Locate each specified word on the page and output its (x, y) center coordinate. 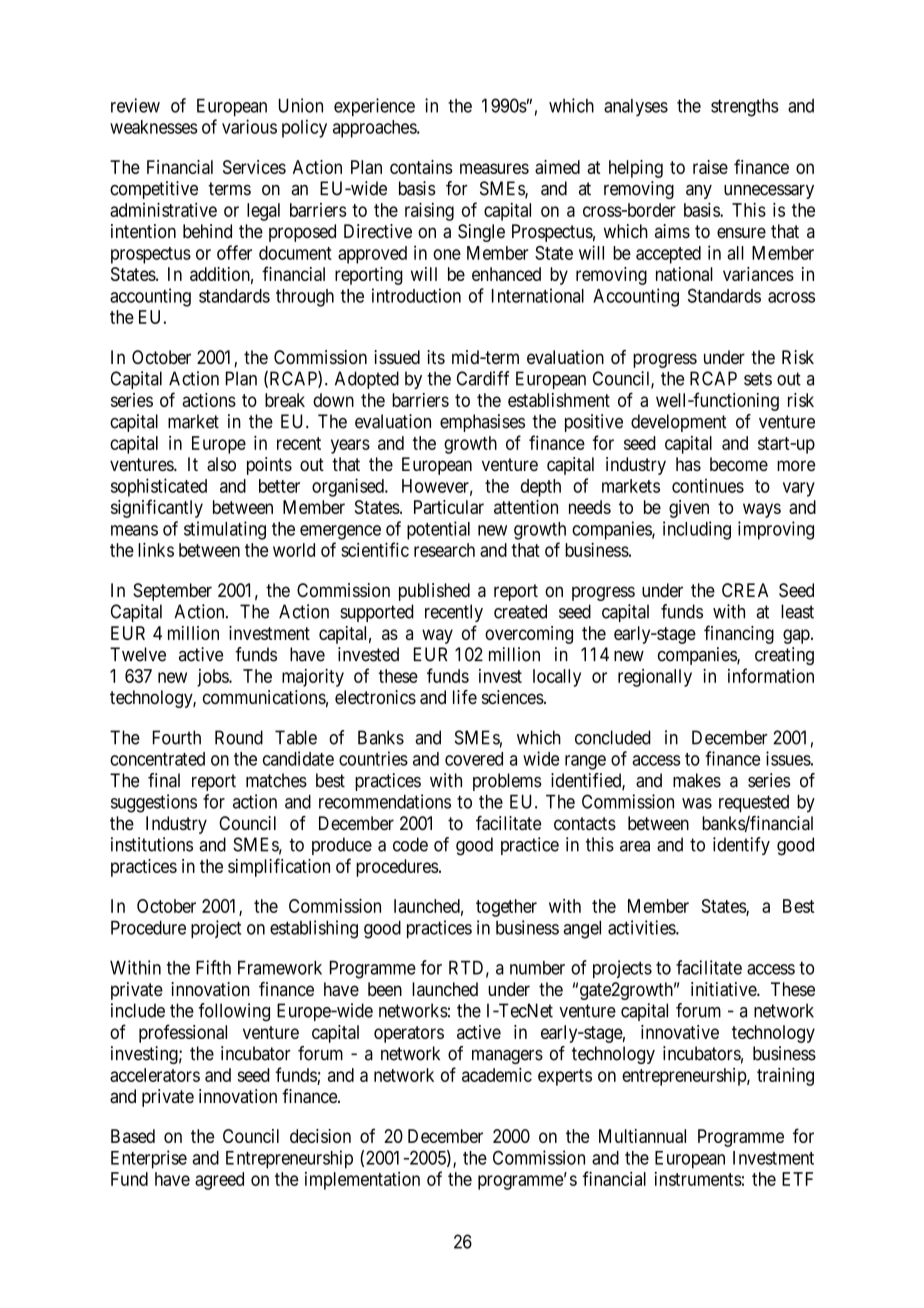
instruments (698, 1179)
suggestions (154, 803)
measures (494, 168)
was (697, 803)
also (221, 464)
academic (497, 1075)
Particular (449, 507)
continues (708, 485)
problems (507, 782)
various (249, 126)
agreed (219, 1181)
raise (710, 167)
